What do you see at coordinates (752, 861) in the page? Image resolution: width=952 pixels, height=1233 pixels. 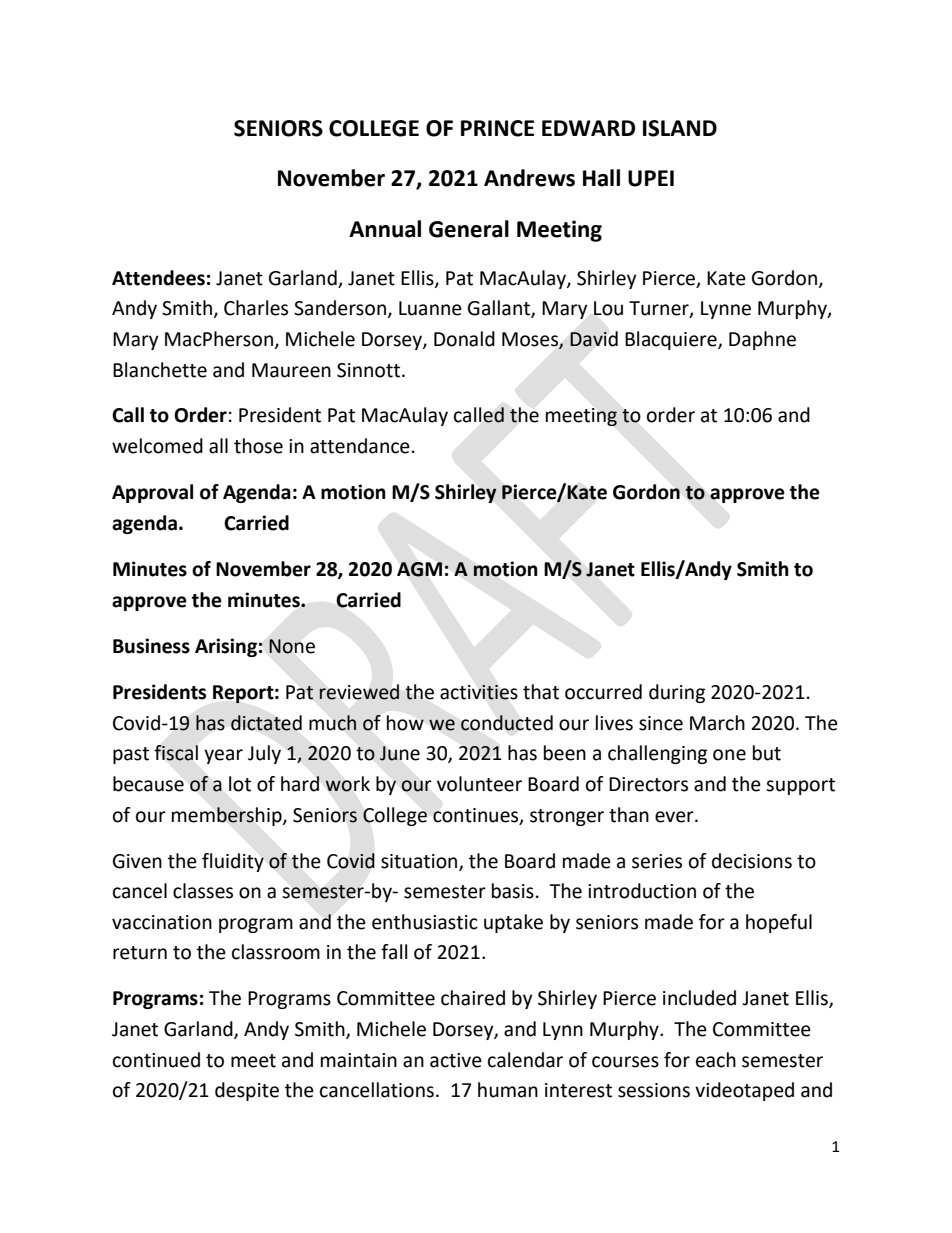 I see `decisions` at bounding box center [752, 861].
